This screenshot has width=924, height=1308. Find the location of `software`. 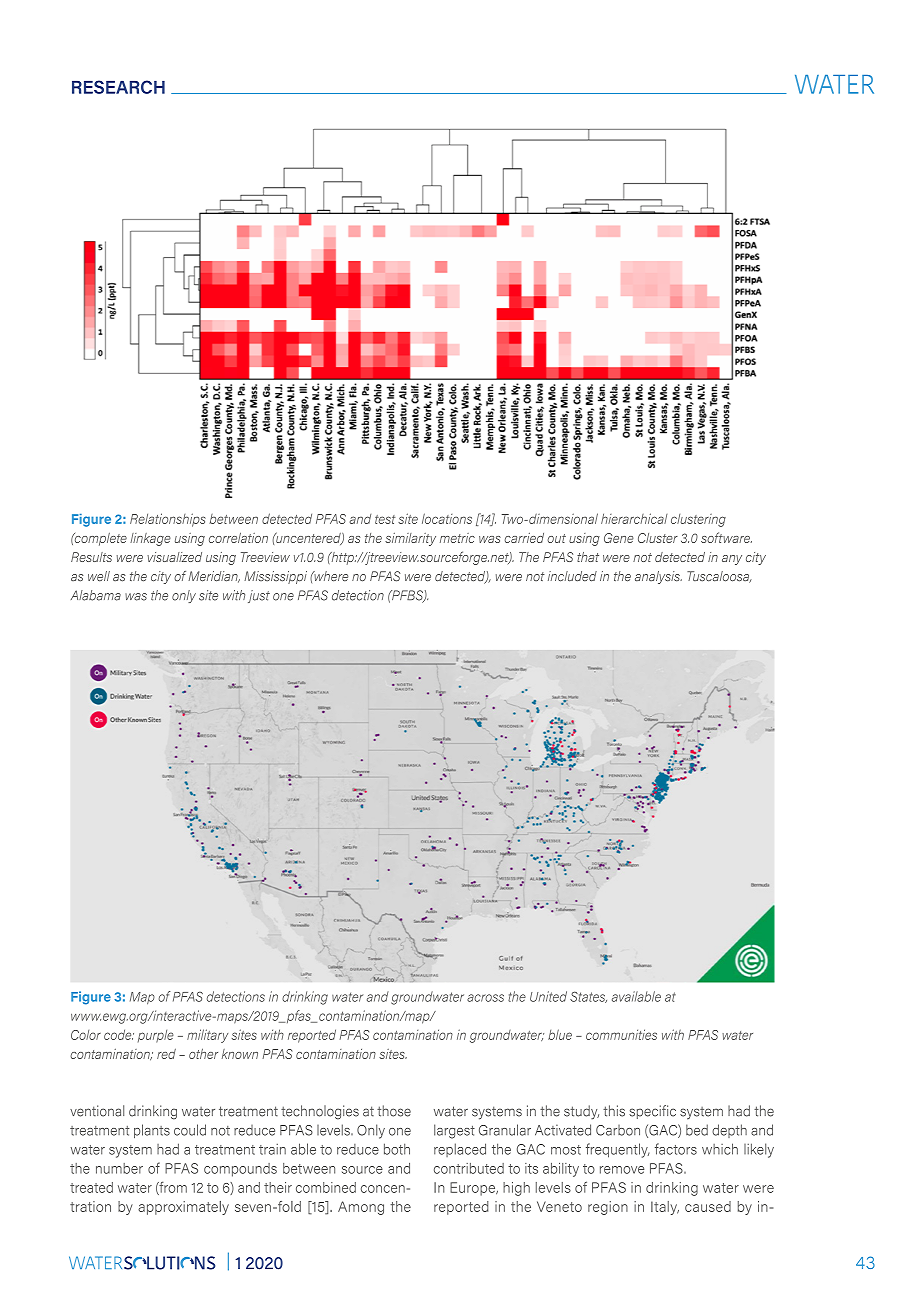

software is located at coordinates (726, 537).
